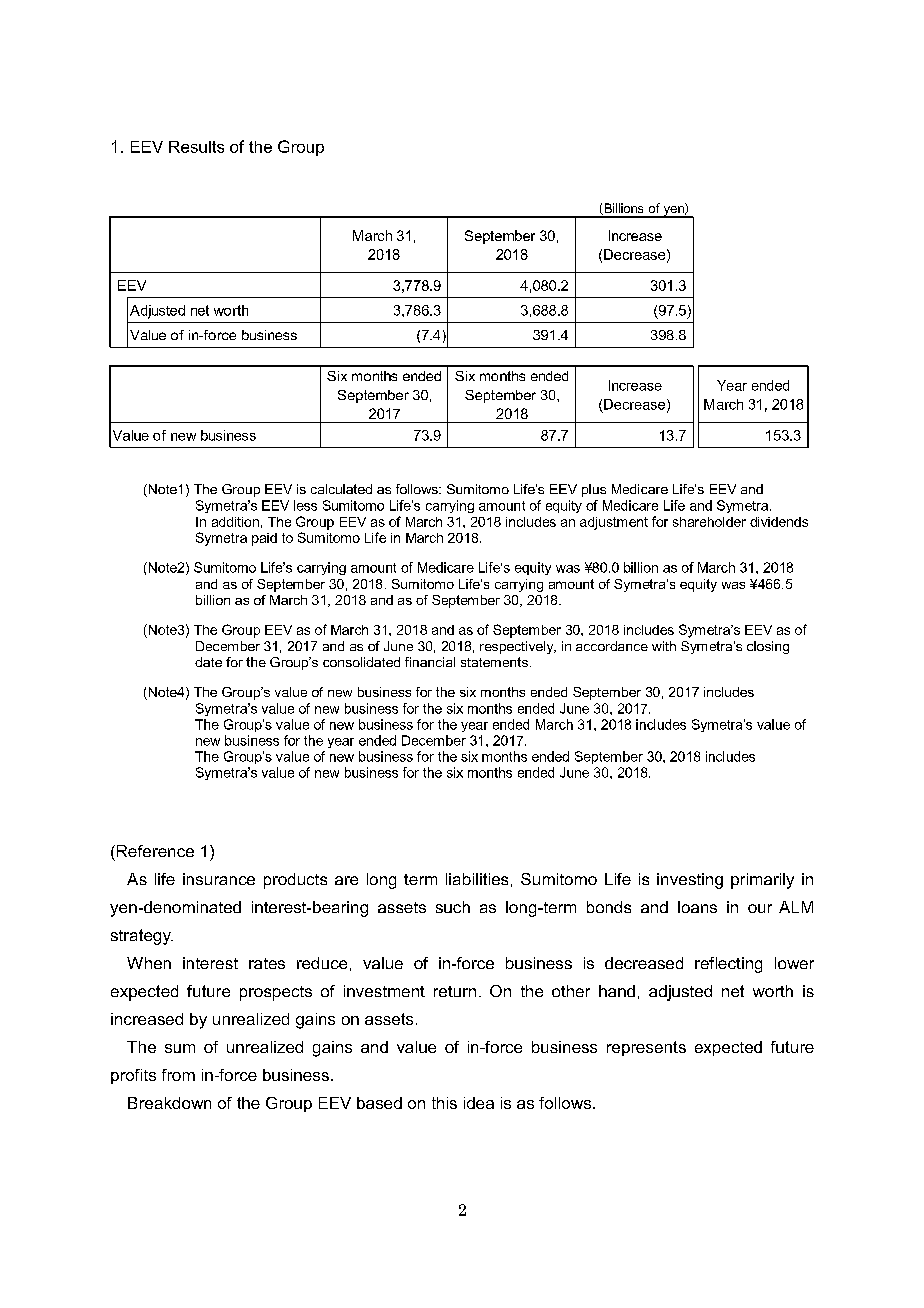  Describe the element at coordinates (594, 490) in the image. I see `plus` at that location.
